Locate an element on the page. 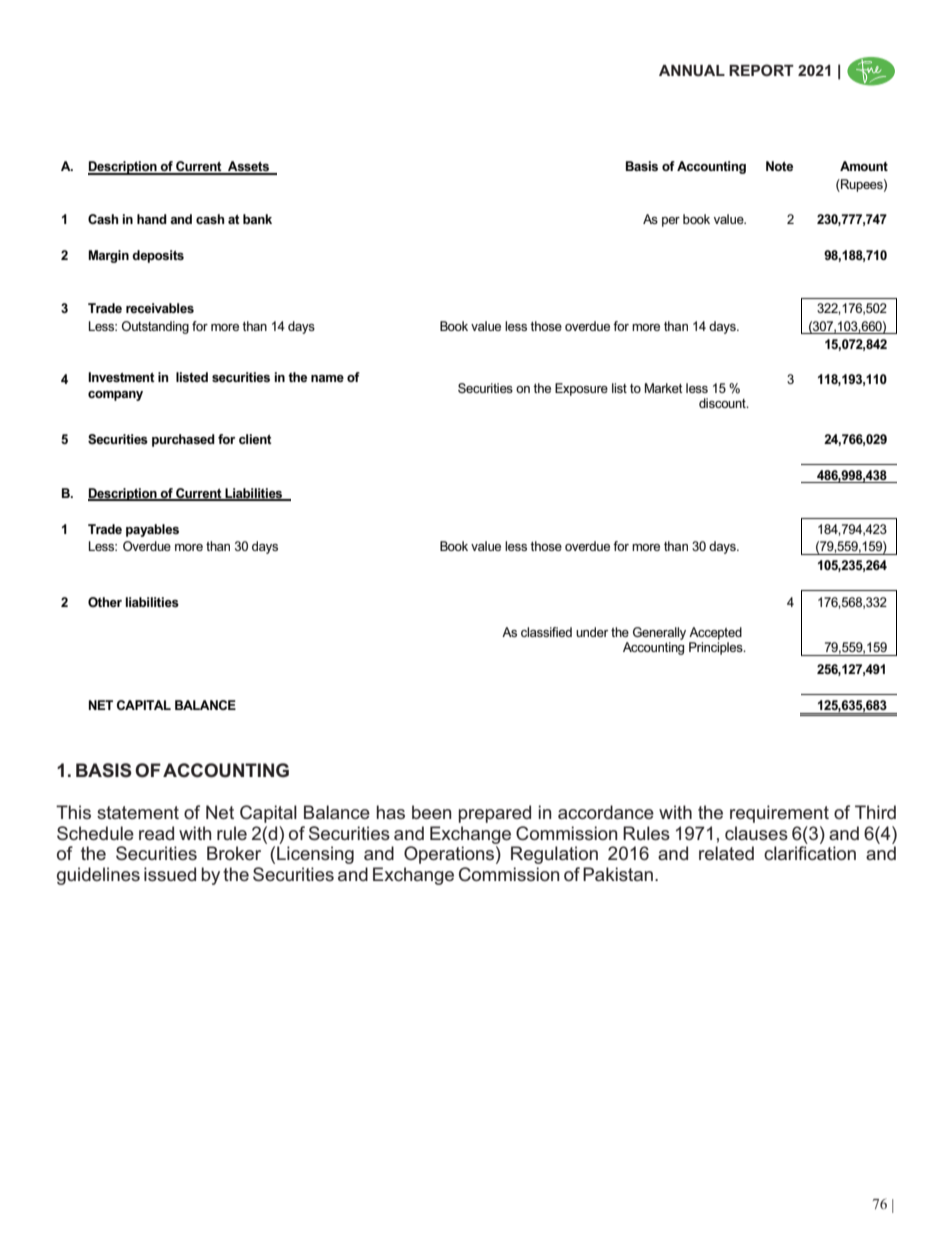  Exposure is located at coordinates (581, 389).
